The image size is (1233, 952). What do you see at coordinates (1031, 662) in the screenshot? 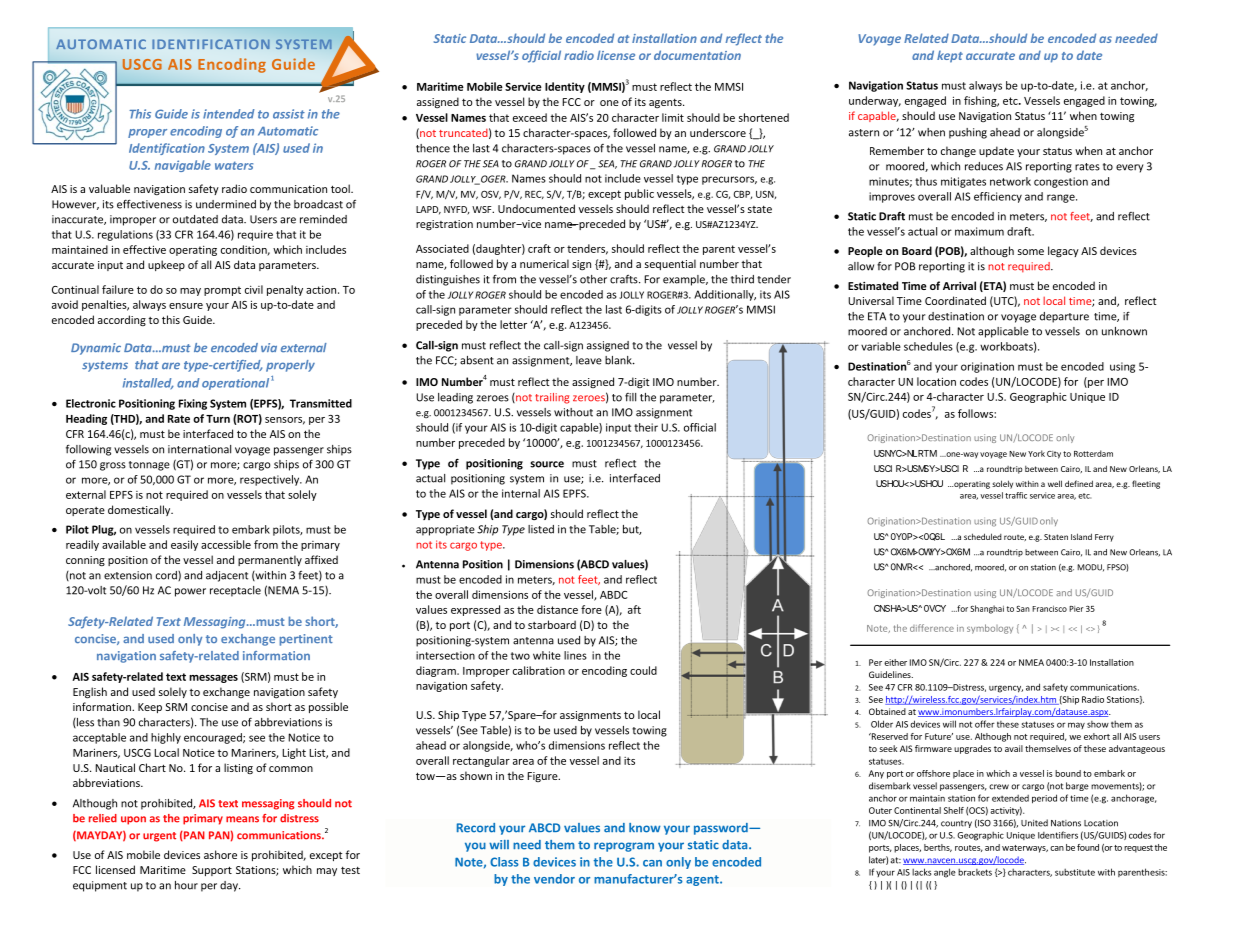
I see `NMEA` at bounding box center [1031, 662].
